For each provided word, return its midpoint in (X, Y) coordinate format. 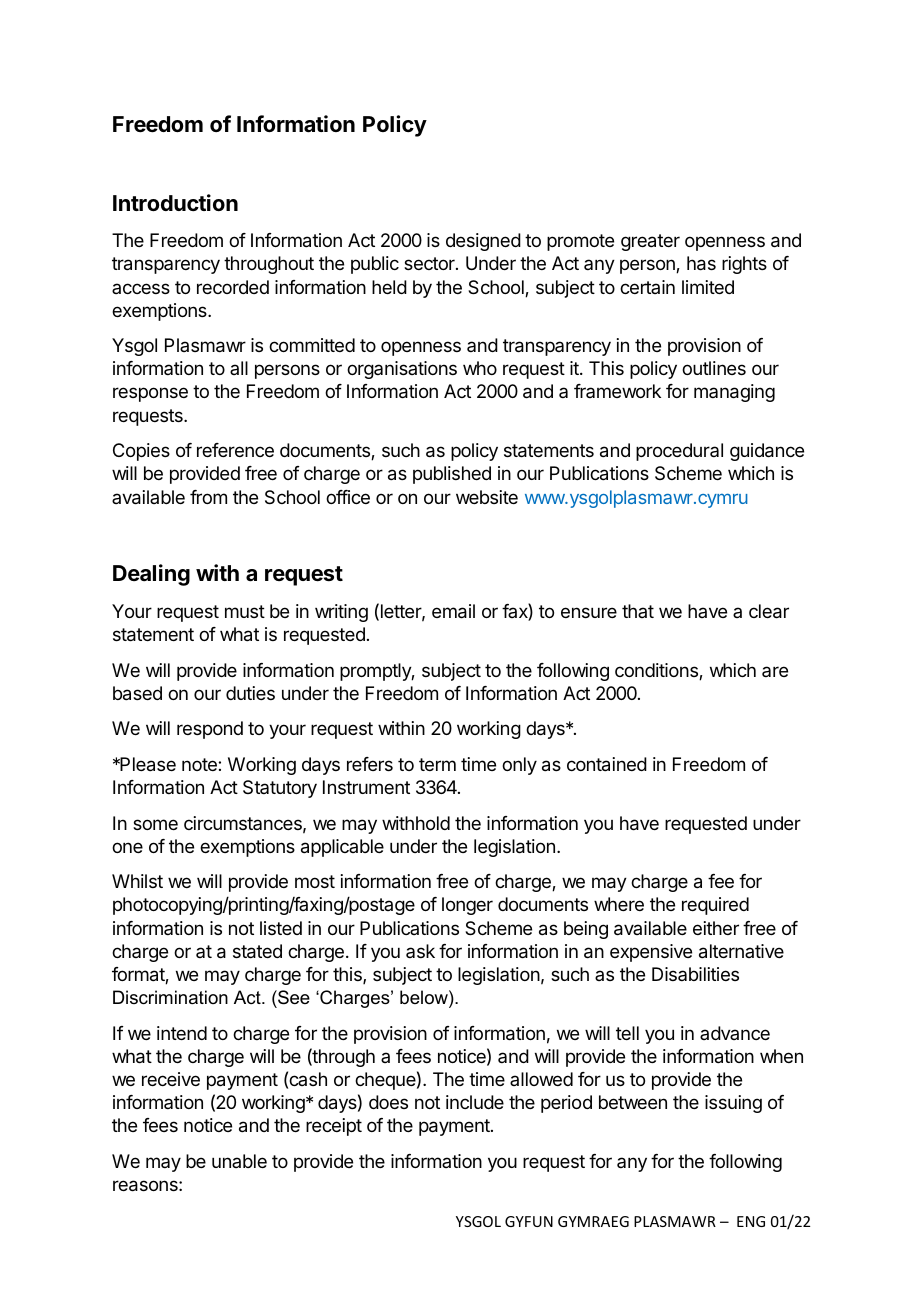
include (475, 1102)
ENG (751, 1221)
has (701, 263)
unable (239, 1161)
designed (483, 242)
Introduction (175, 202)
